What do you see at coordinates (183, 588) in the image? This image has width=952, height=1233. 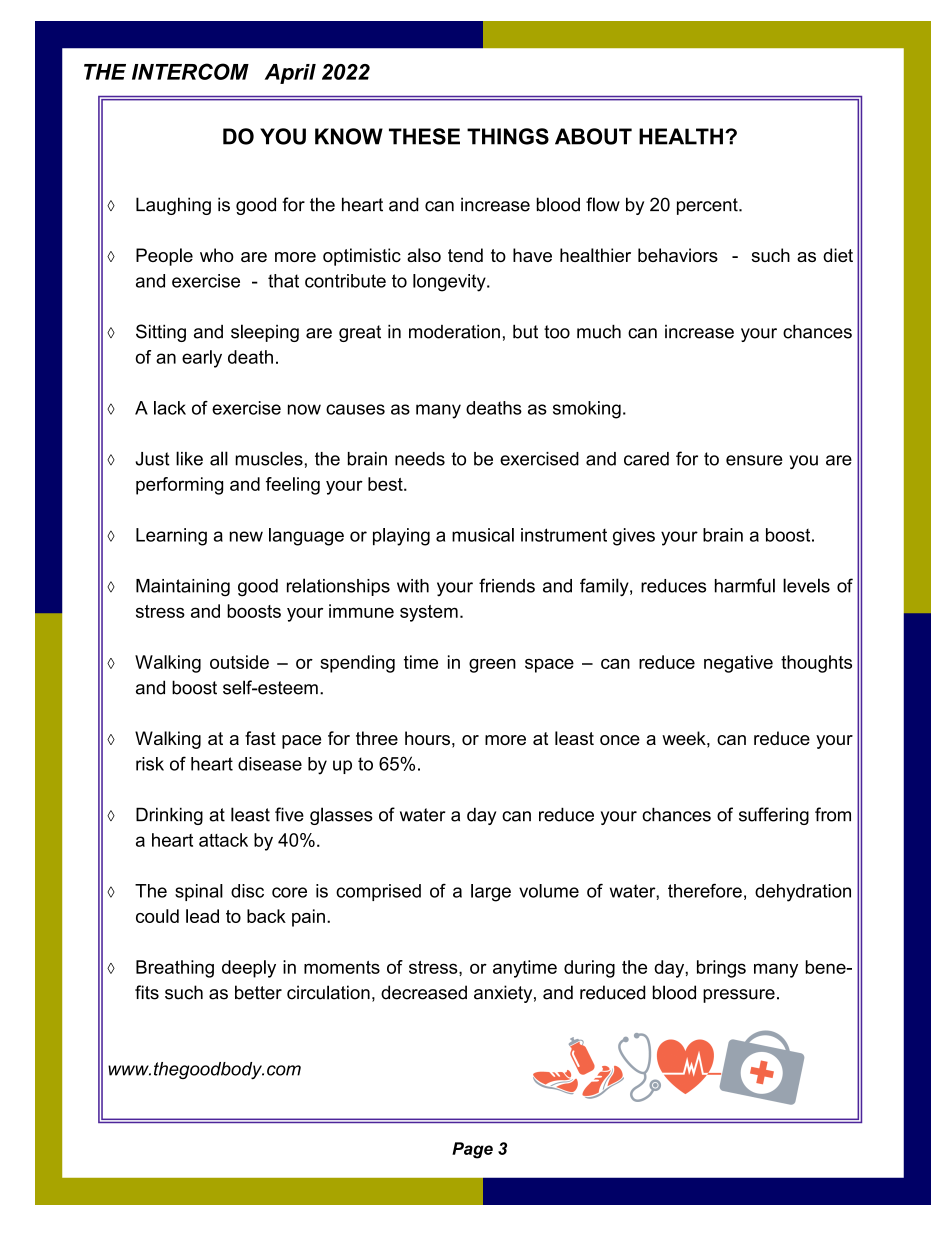 I see `Maintaining` at bounding box center [183, 588].
